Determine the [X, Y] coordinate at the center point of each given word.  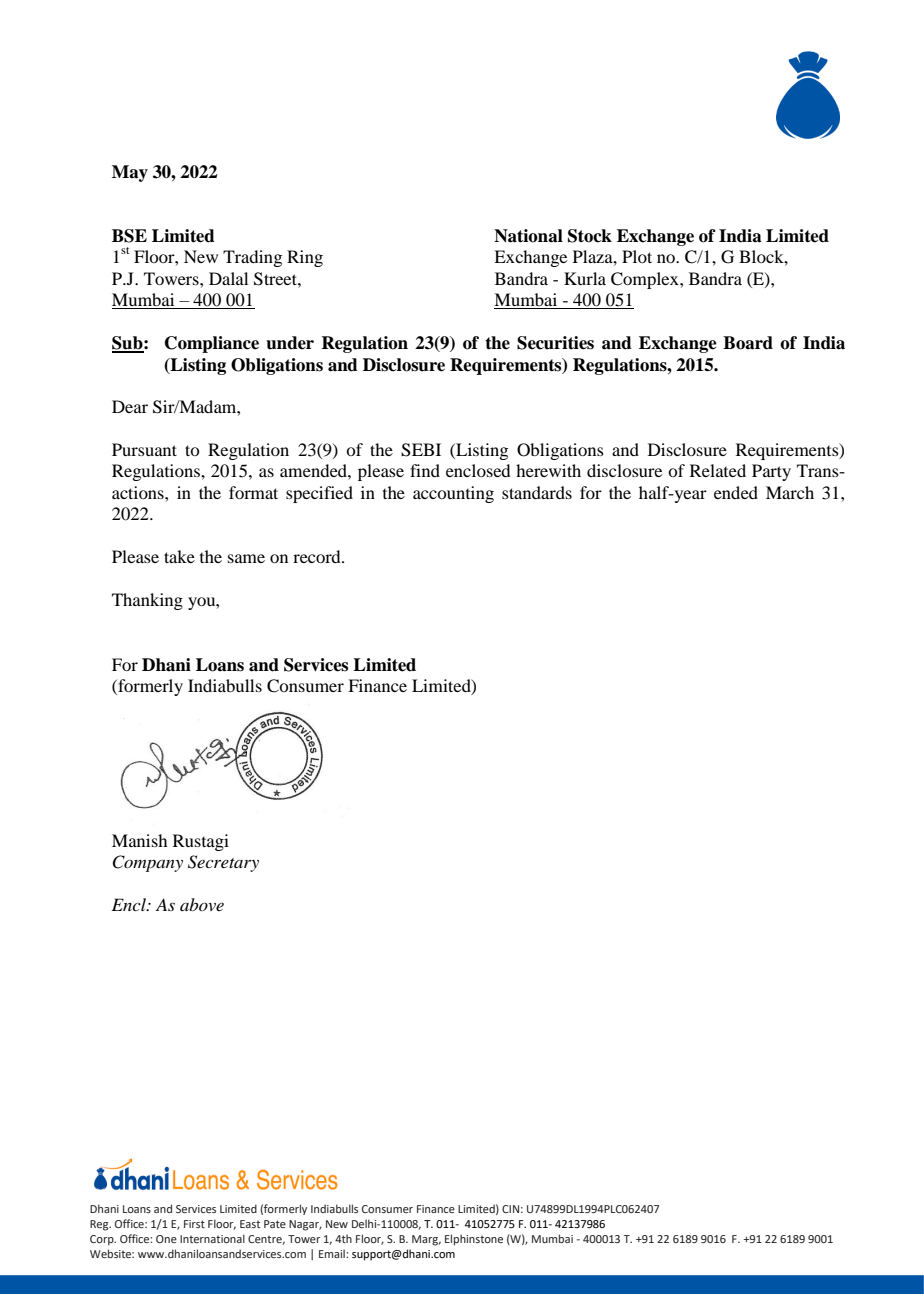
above [202, 904]
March [790, 492]
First [194, 1224]
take [179, 556]
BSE [129, 236]
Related [718, 470]
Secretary [223, 863]
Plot [637, 256]
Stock [590, 236]
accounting [453, 494]
